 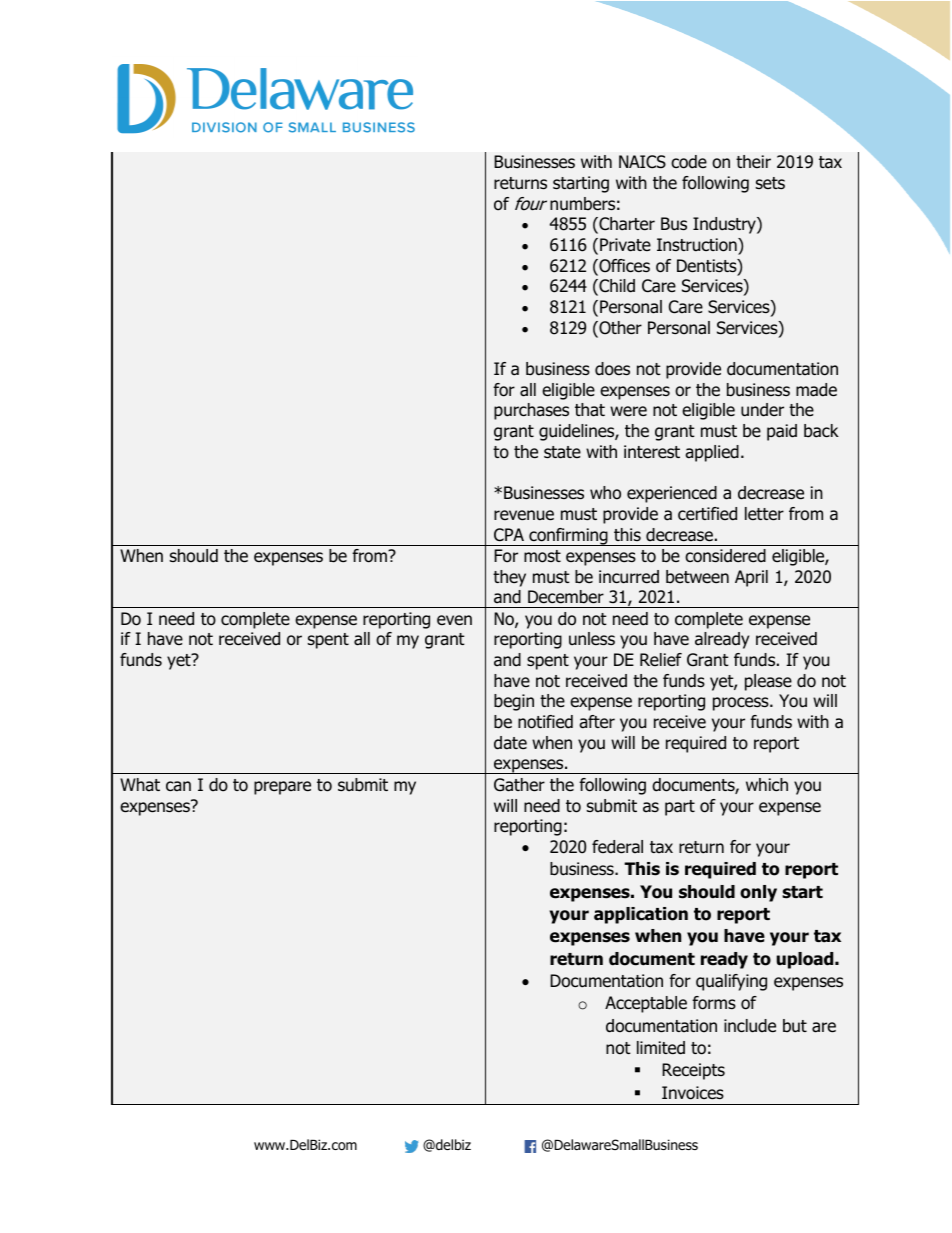 I want to click on sets, so click(x=770, y=183).
